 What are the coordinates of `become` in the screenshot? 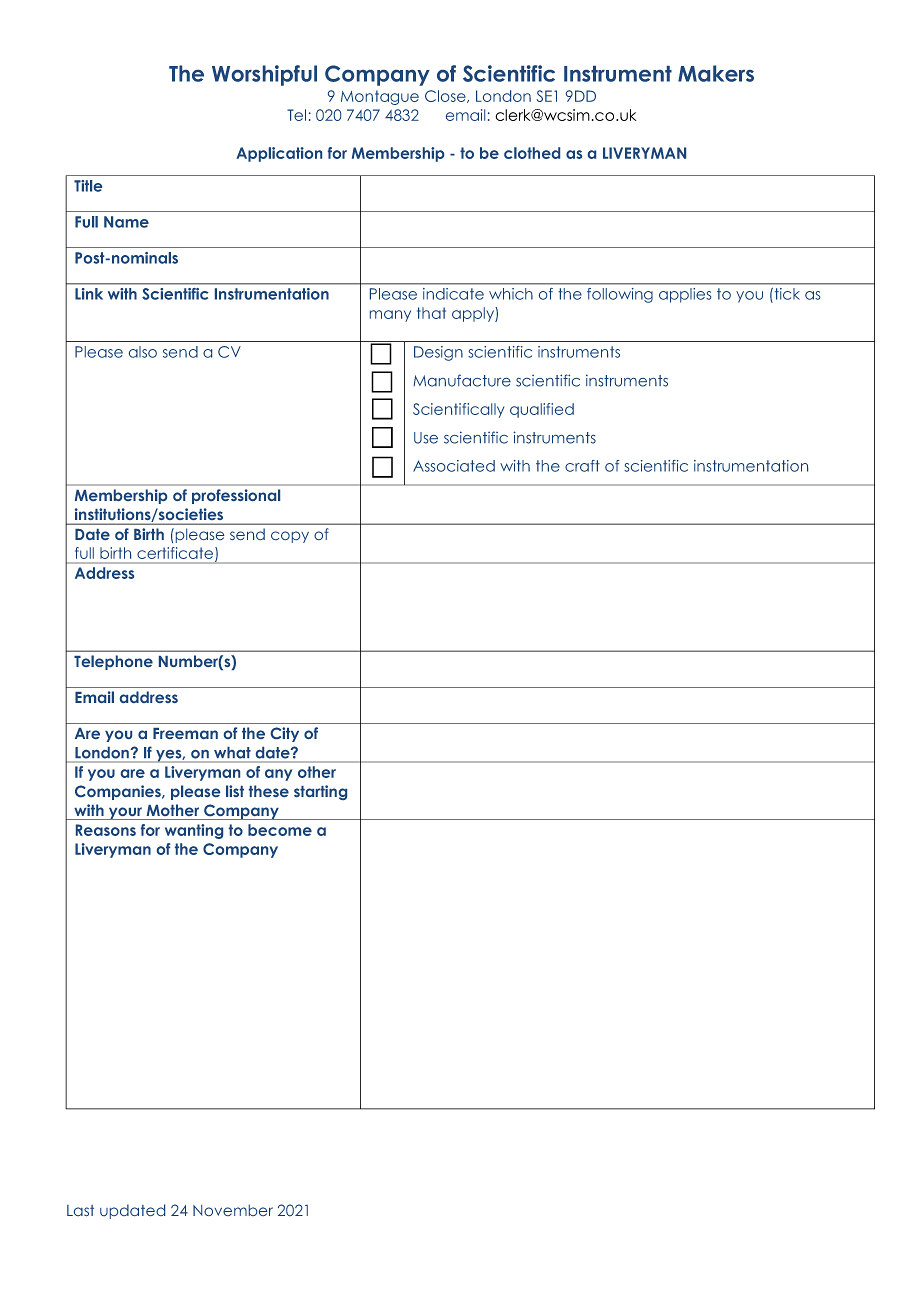 It's located at (280, 830).
